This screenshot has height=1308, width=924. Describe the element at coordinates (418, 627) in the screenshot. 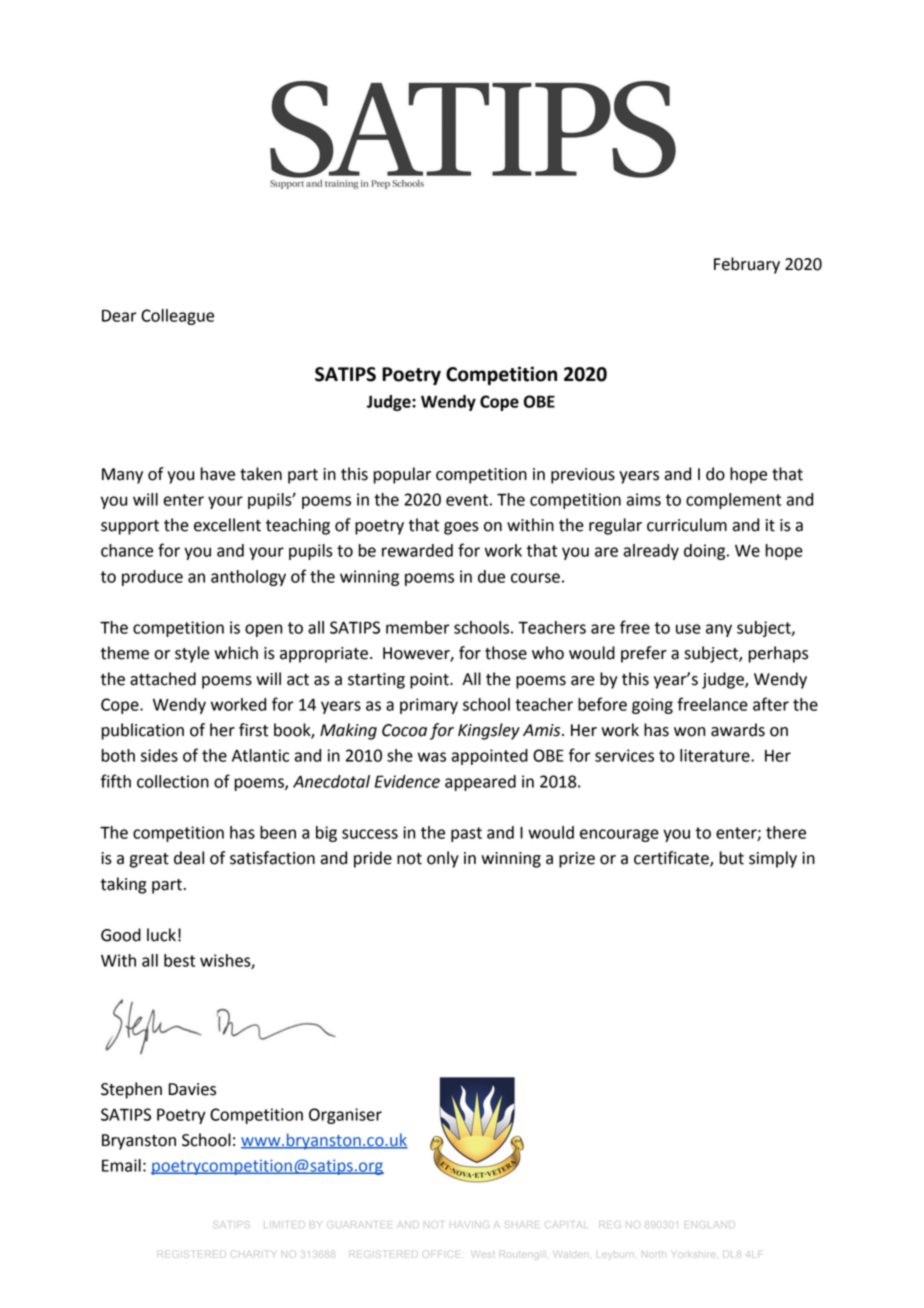

I see `member` at that location.
